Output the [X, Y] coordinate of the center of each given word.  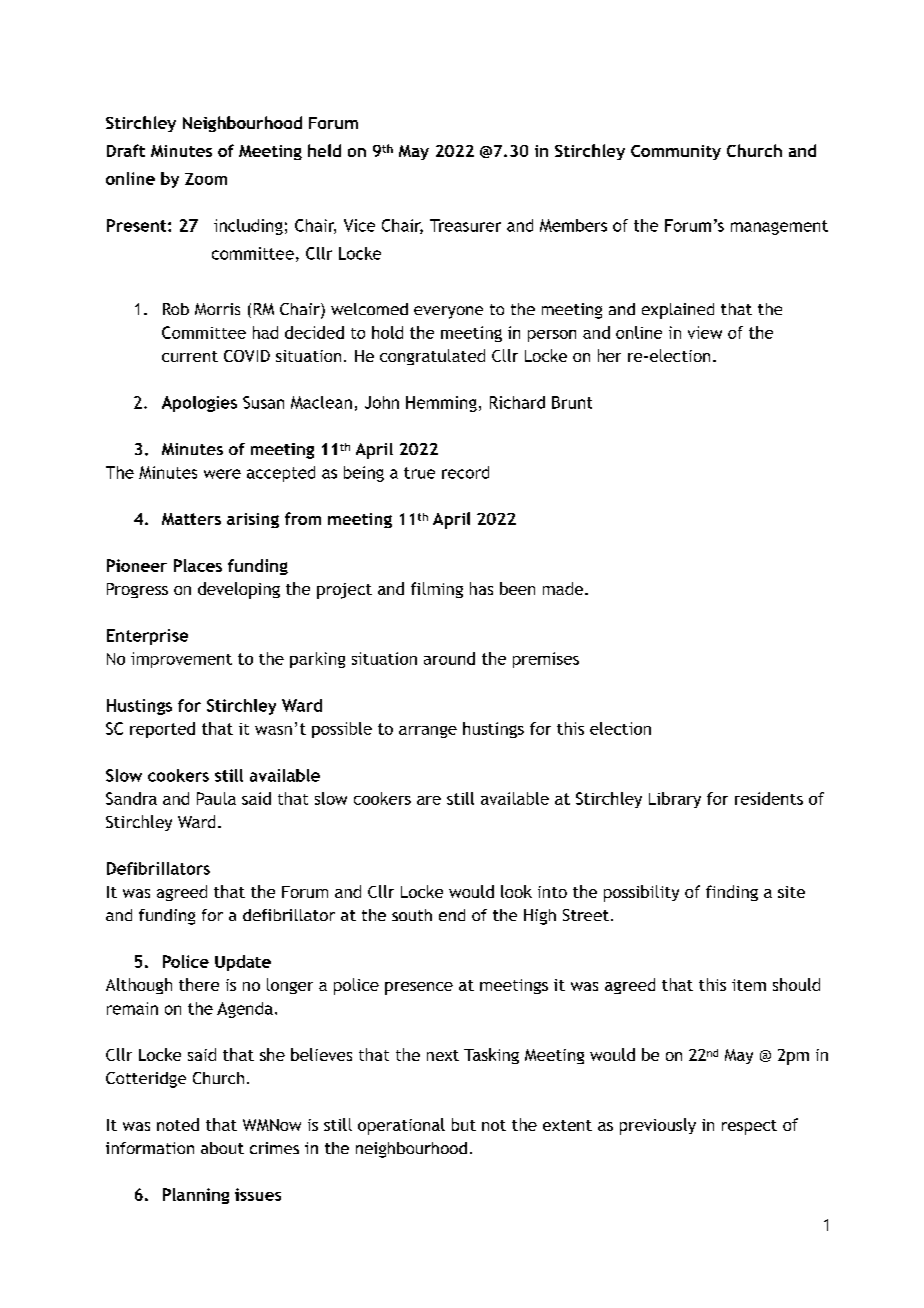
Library [675, 800]
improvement [181, 660]
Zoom [206, 179]
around [449, 658]
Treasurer [465, 225]
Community [676, 152]
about [222, 1148]
